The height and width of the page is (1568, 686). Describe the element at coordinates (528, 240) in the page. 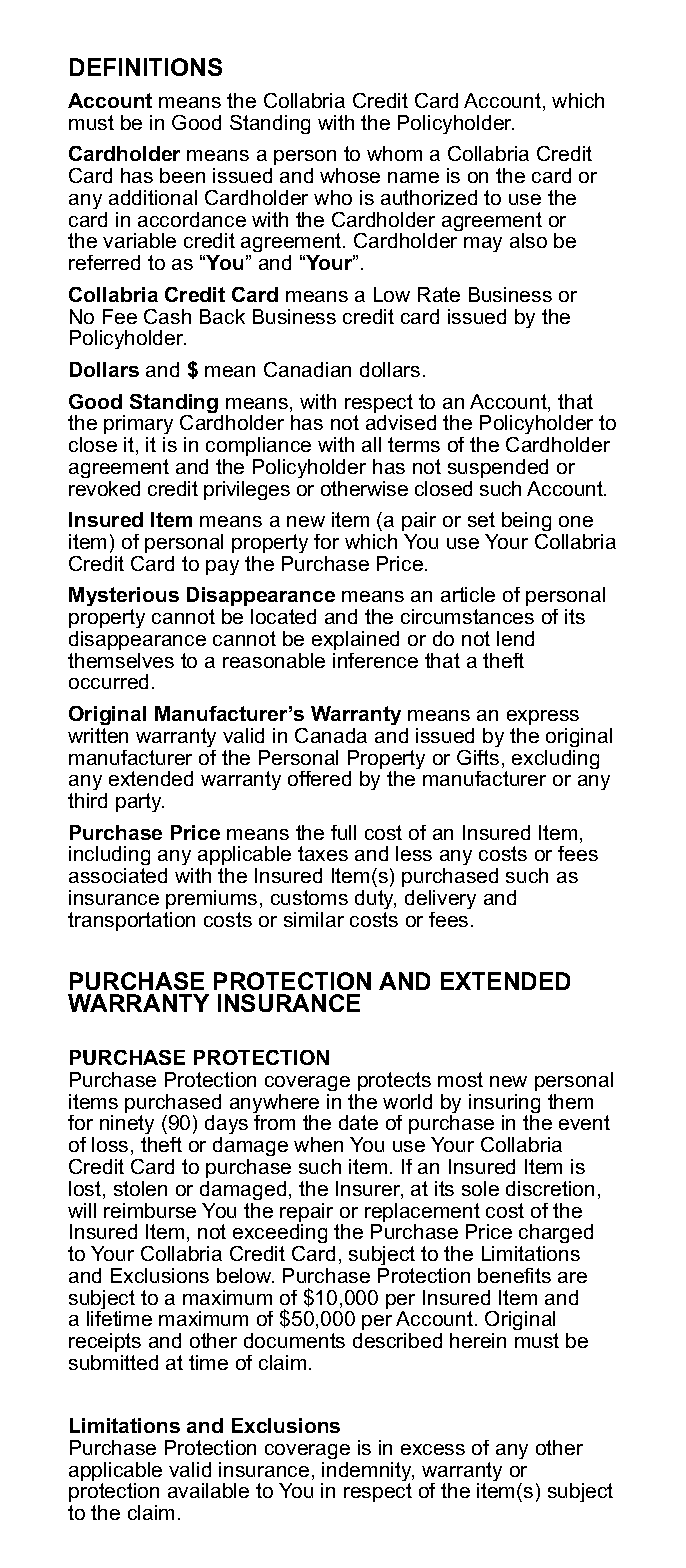

I see `also` at that location.
